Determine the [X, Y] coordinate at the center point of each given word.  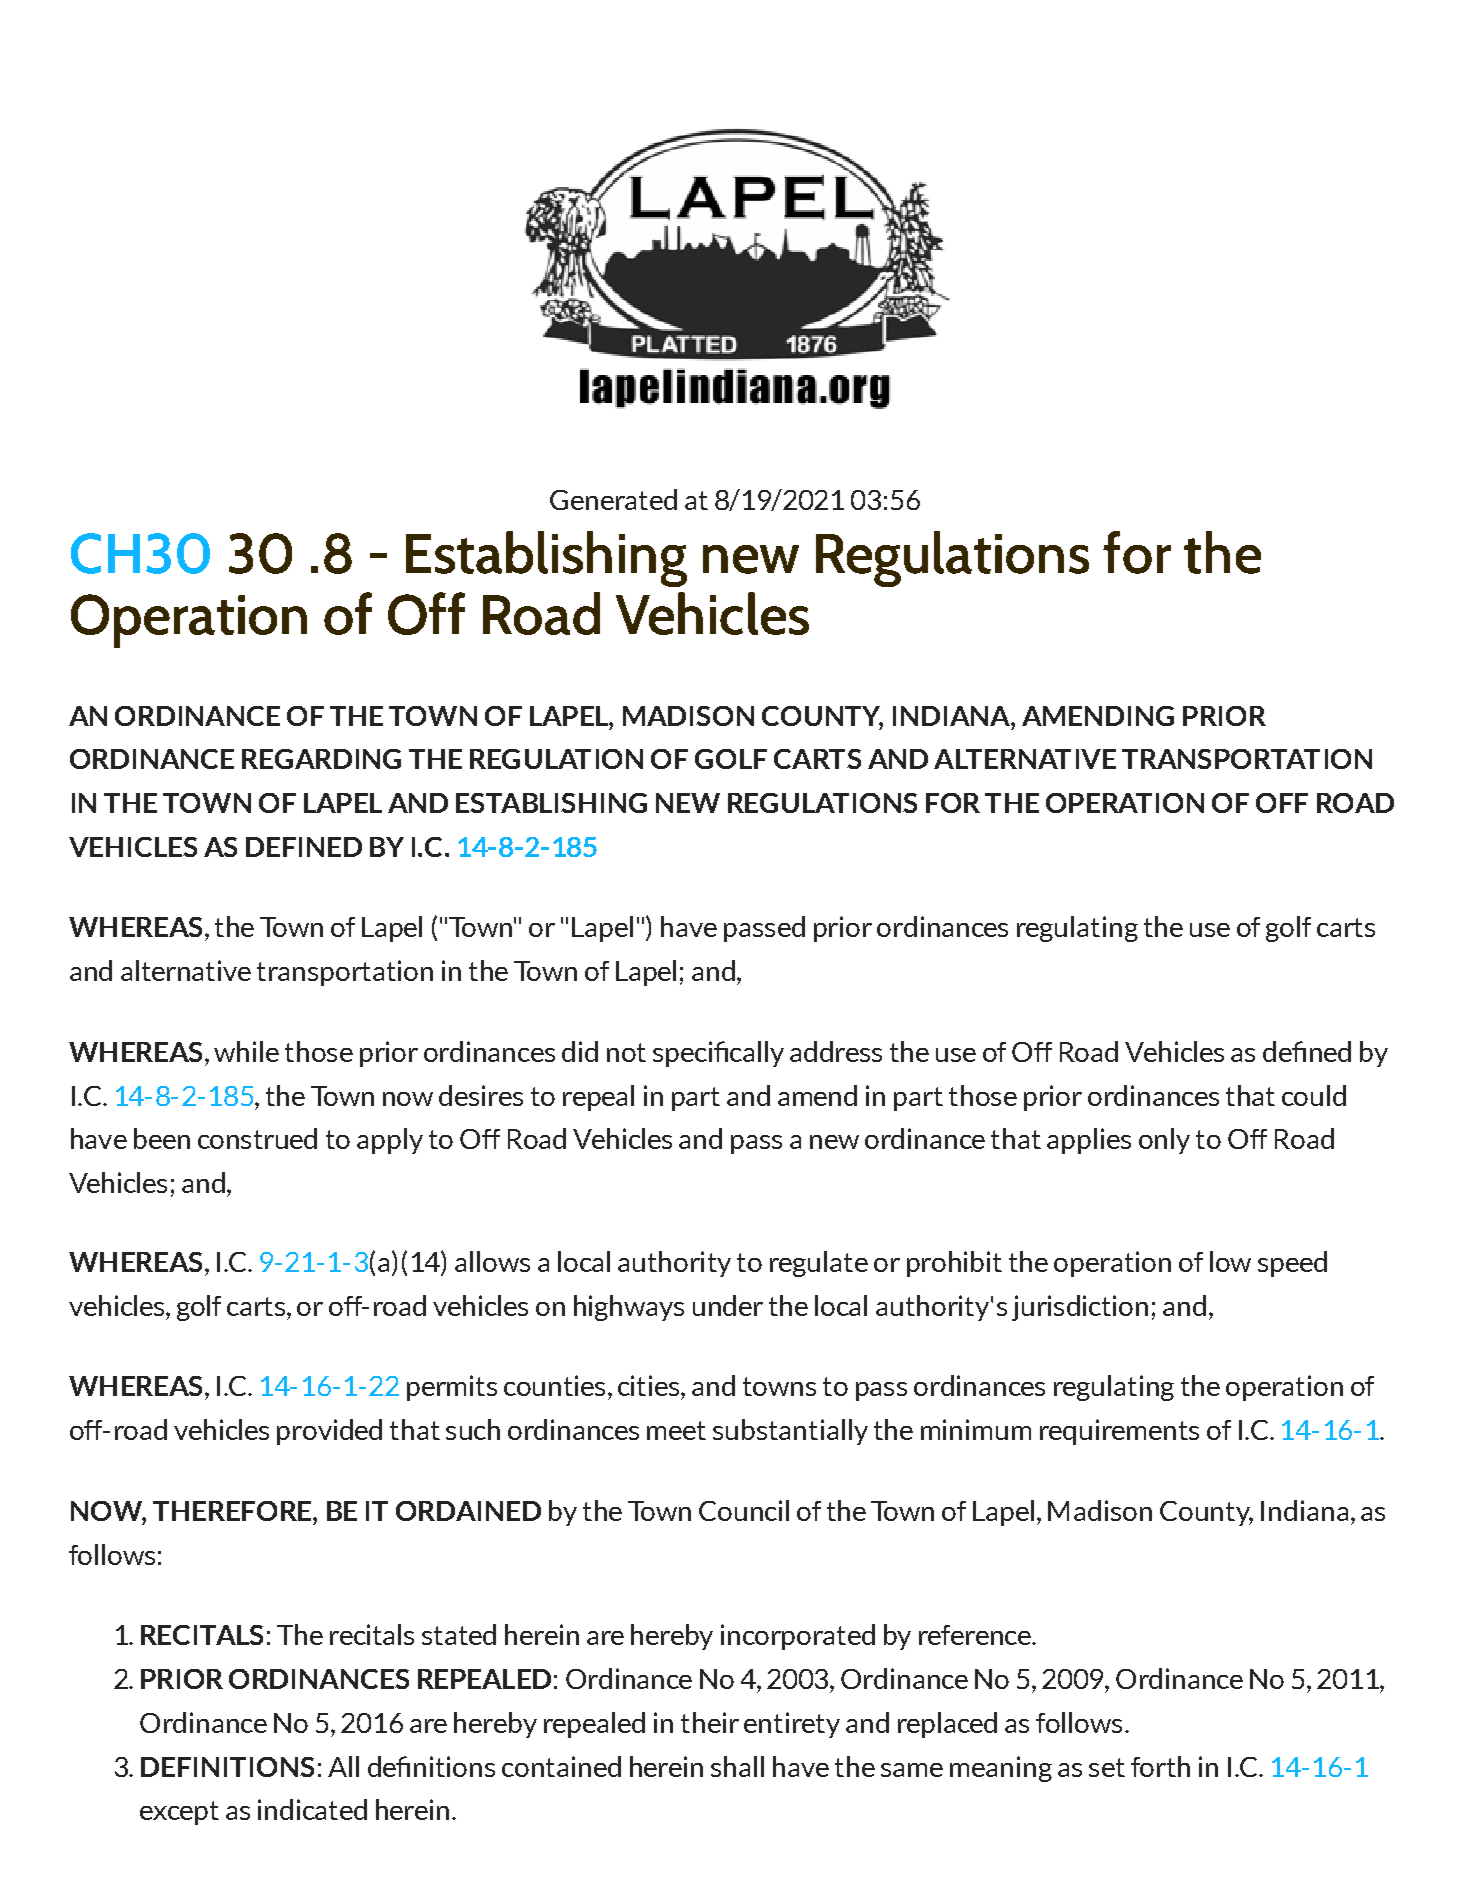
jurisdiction [1080, 1308]
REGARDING [321, 759]
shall [737, 1766]
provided [329, 1432]
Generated [613, 499]
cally [757, 1054]
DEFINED [304, 847]
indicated [312, 1809]
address [836, 1051]
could [1314, 1095]
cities [648, 1385]
